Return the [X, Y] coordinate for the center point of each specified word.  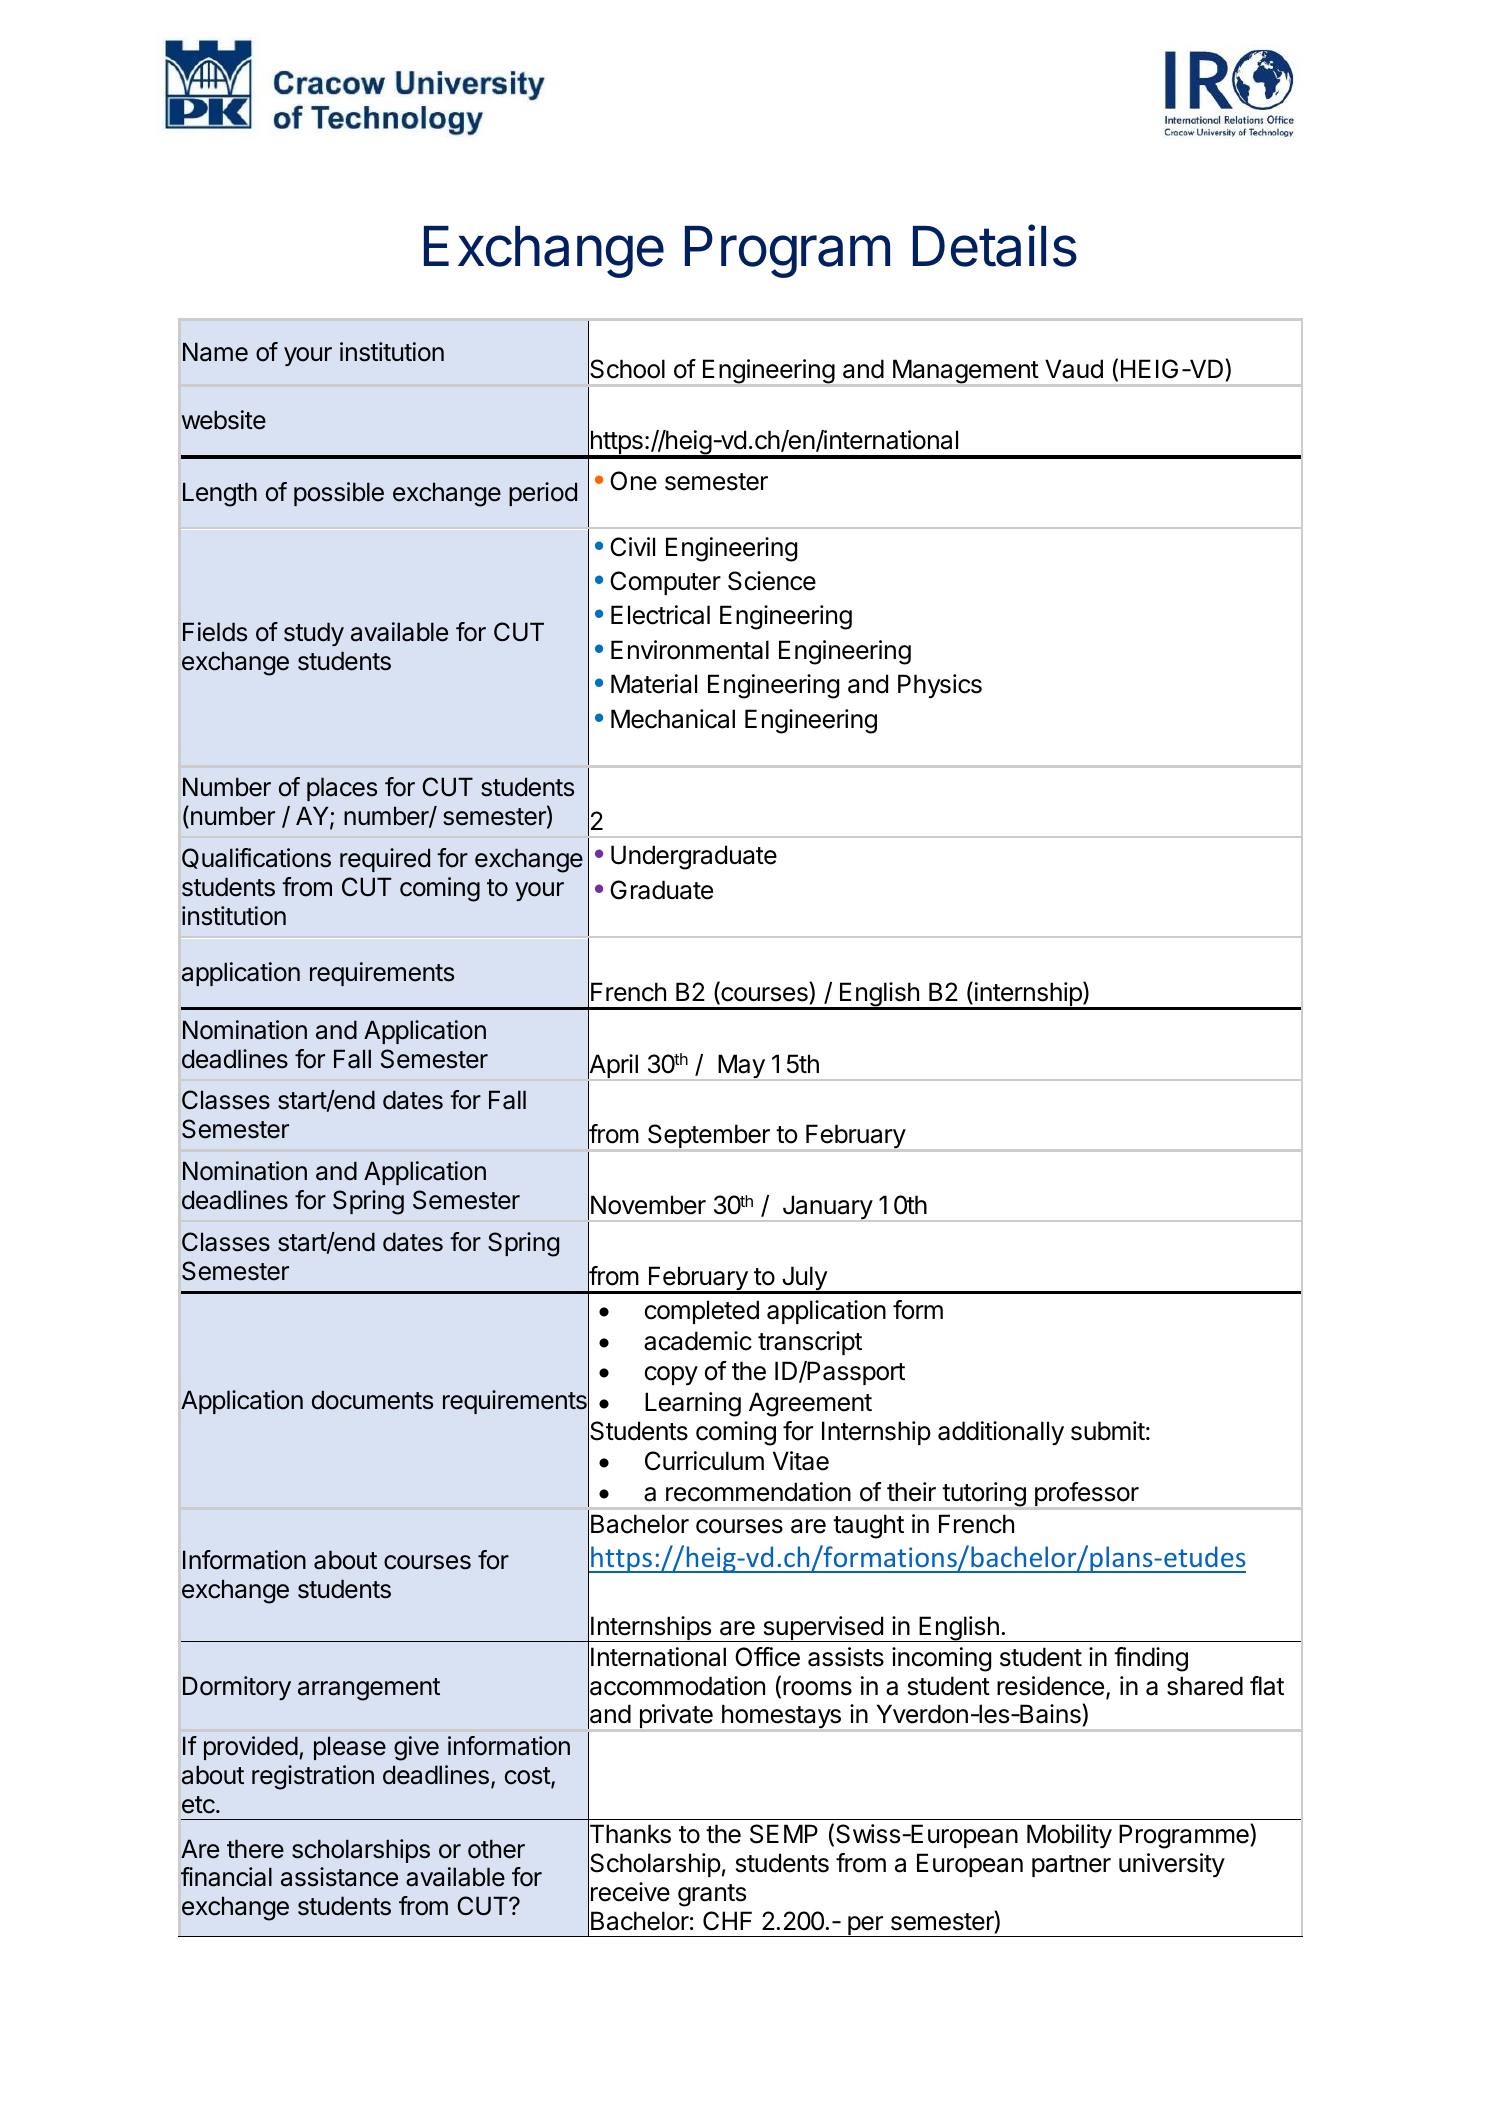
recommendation [758, 1492]
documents [372, 1400]
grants [712, 1895]
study [314, 634]
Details [995, 246]
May [741, 1067]
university [1172, 1865]
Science [772, 581]
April [613, 1067]
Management [965, 373]
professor [1086, 1495]
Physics [940, 686]
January [827, 1208]
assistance [339, 1877]
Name [215, 352]
